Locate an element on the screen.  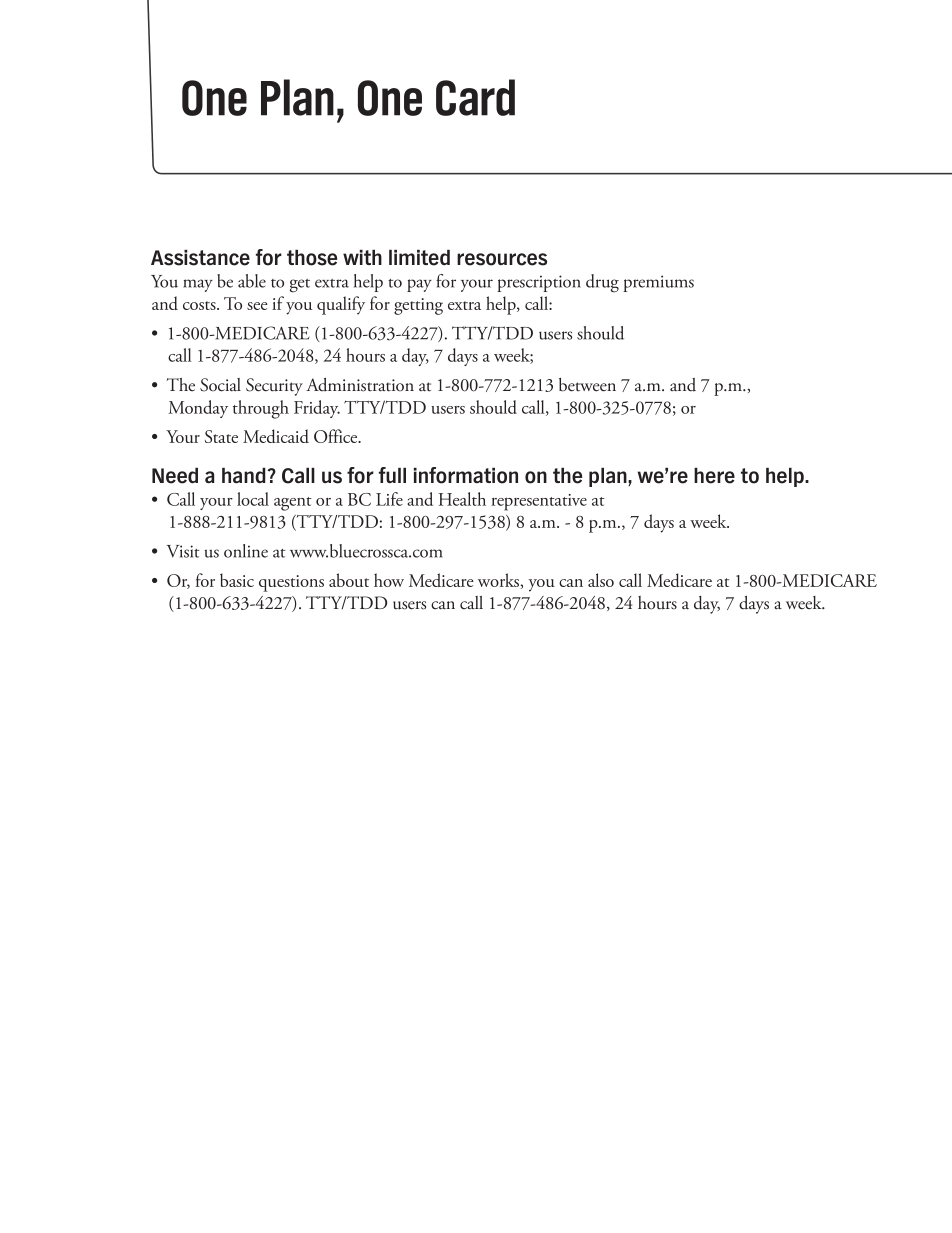
how is located at coordinates (389, 580).
